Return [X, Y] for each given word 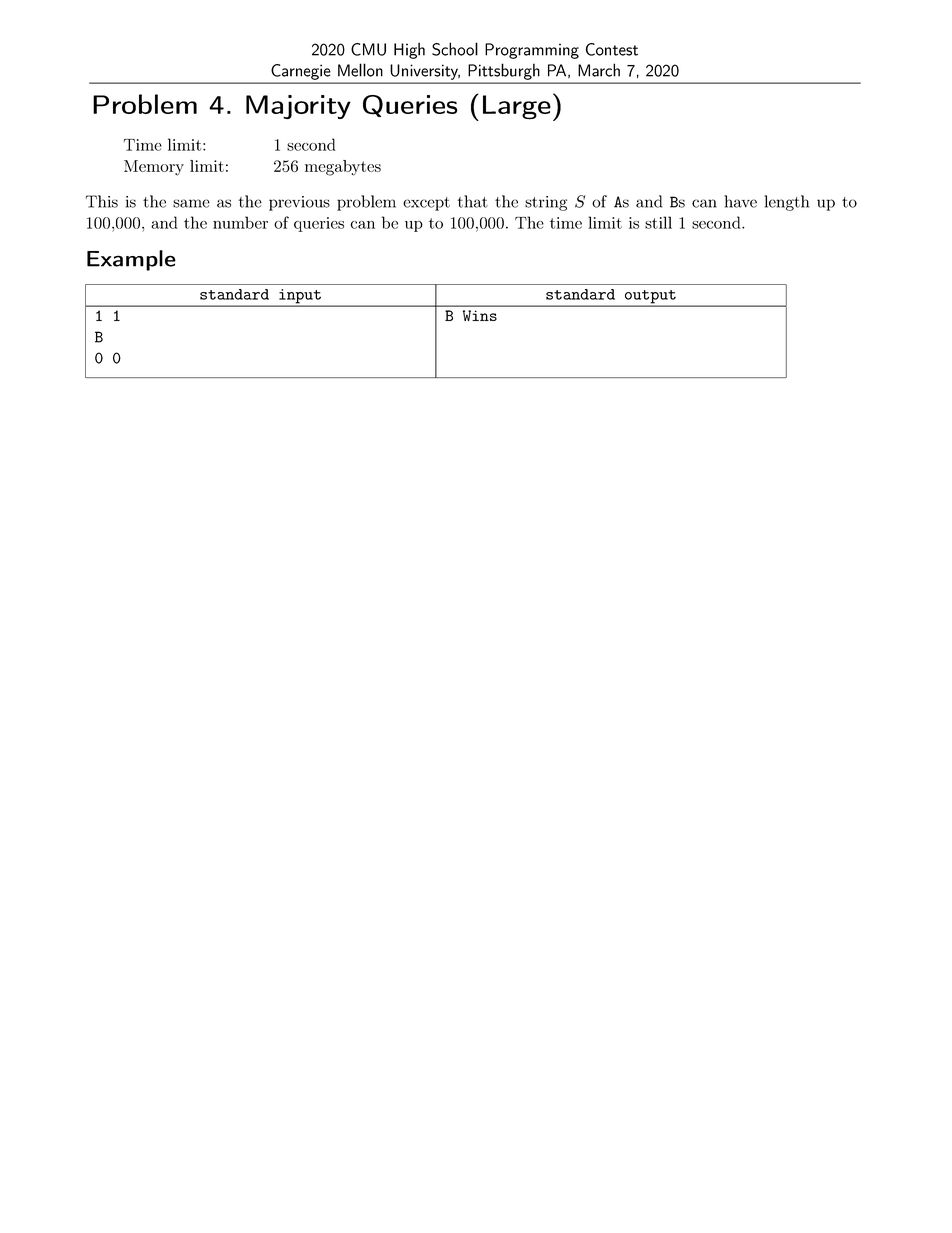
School [455, 49]
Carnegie [300, 72]
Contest [612, 49]
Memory [154, 168]
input [300, 297]
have [740, 201]
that [472, 201]
